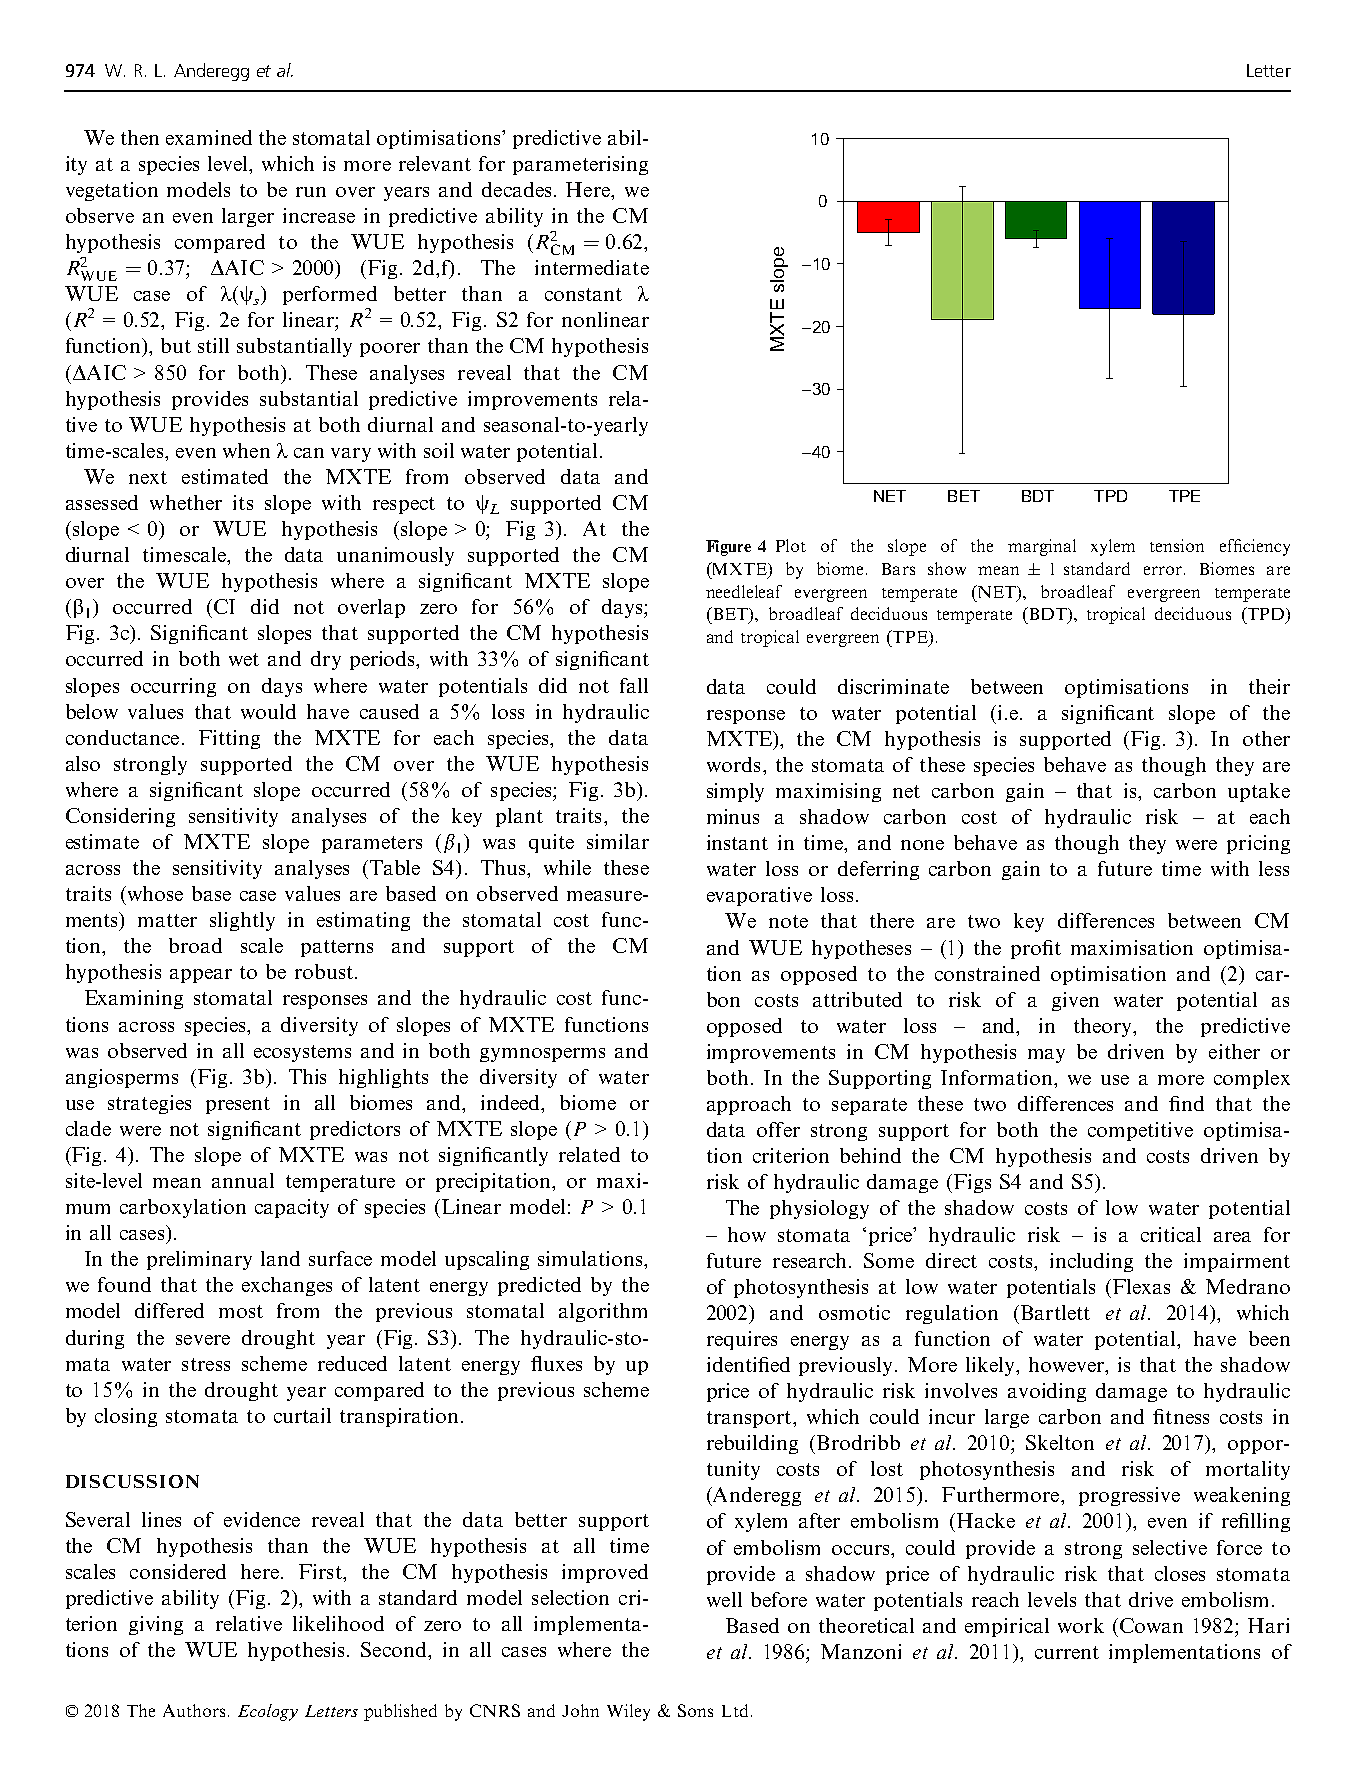 This screenshot has width=1355, height=1781. I want to click on Authors, so click(194, 1710).
